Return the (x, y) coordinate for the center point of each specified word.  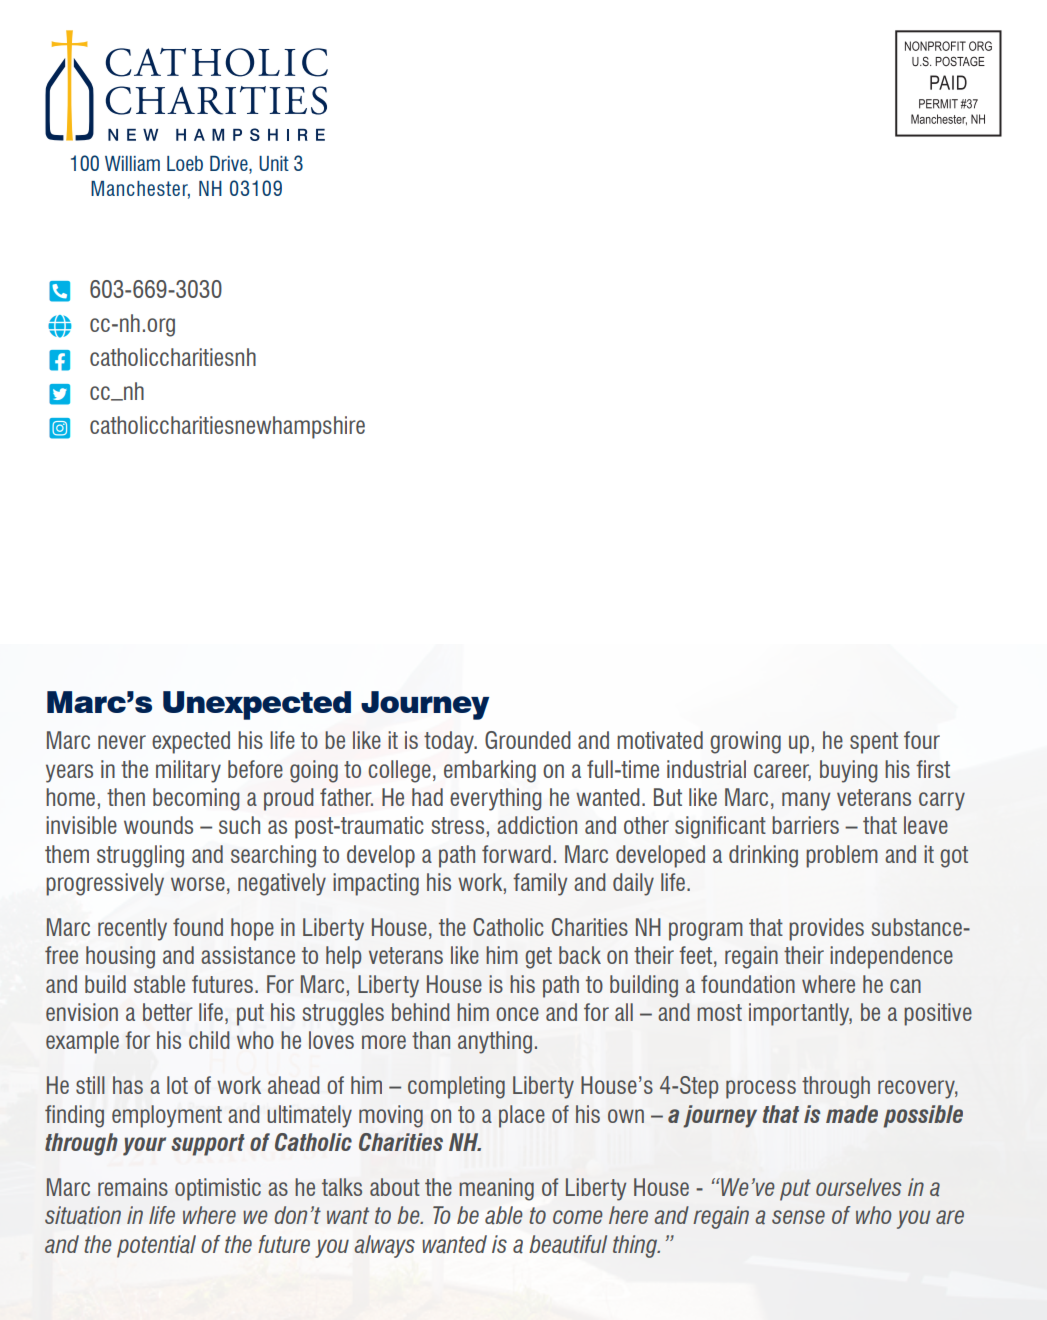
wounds (158, 825)
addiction (537, 825)
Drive (230, 165)
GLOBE (59, 326)
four (922, 740)
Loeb (185, 163)
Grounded (528, 740)
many (806, 801)
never (122, 742)
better (168, 1012)
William (132, 163)
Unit (274, 163)
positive (938, 1014)
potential (156, 1246)
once (517, 1014)
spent (874, 743)
